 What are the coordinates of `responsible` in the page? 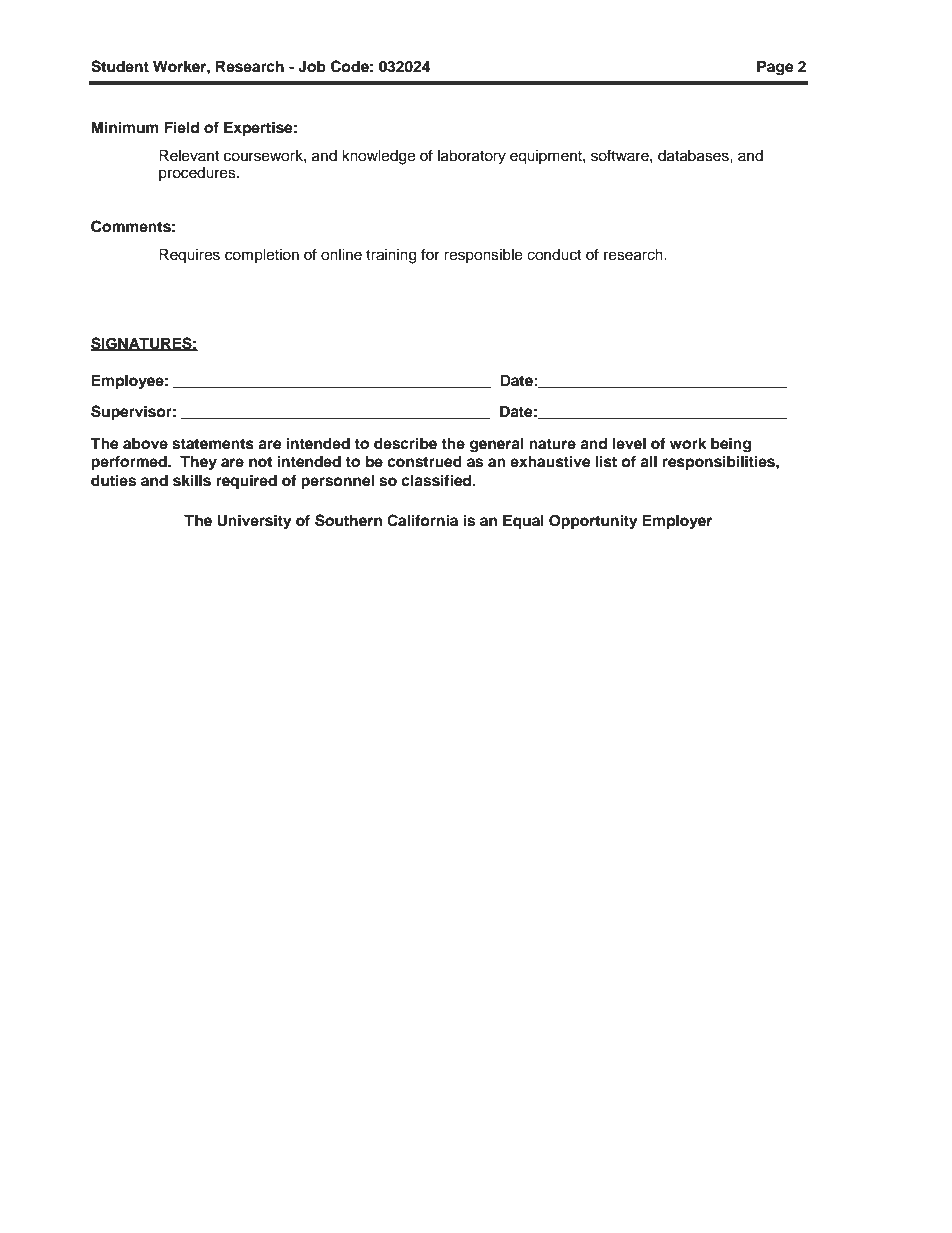 It's located at (483, 255).
